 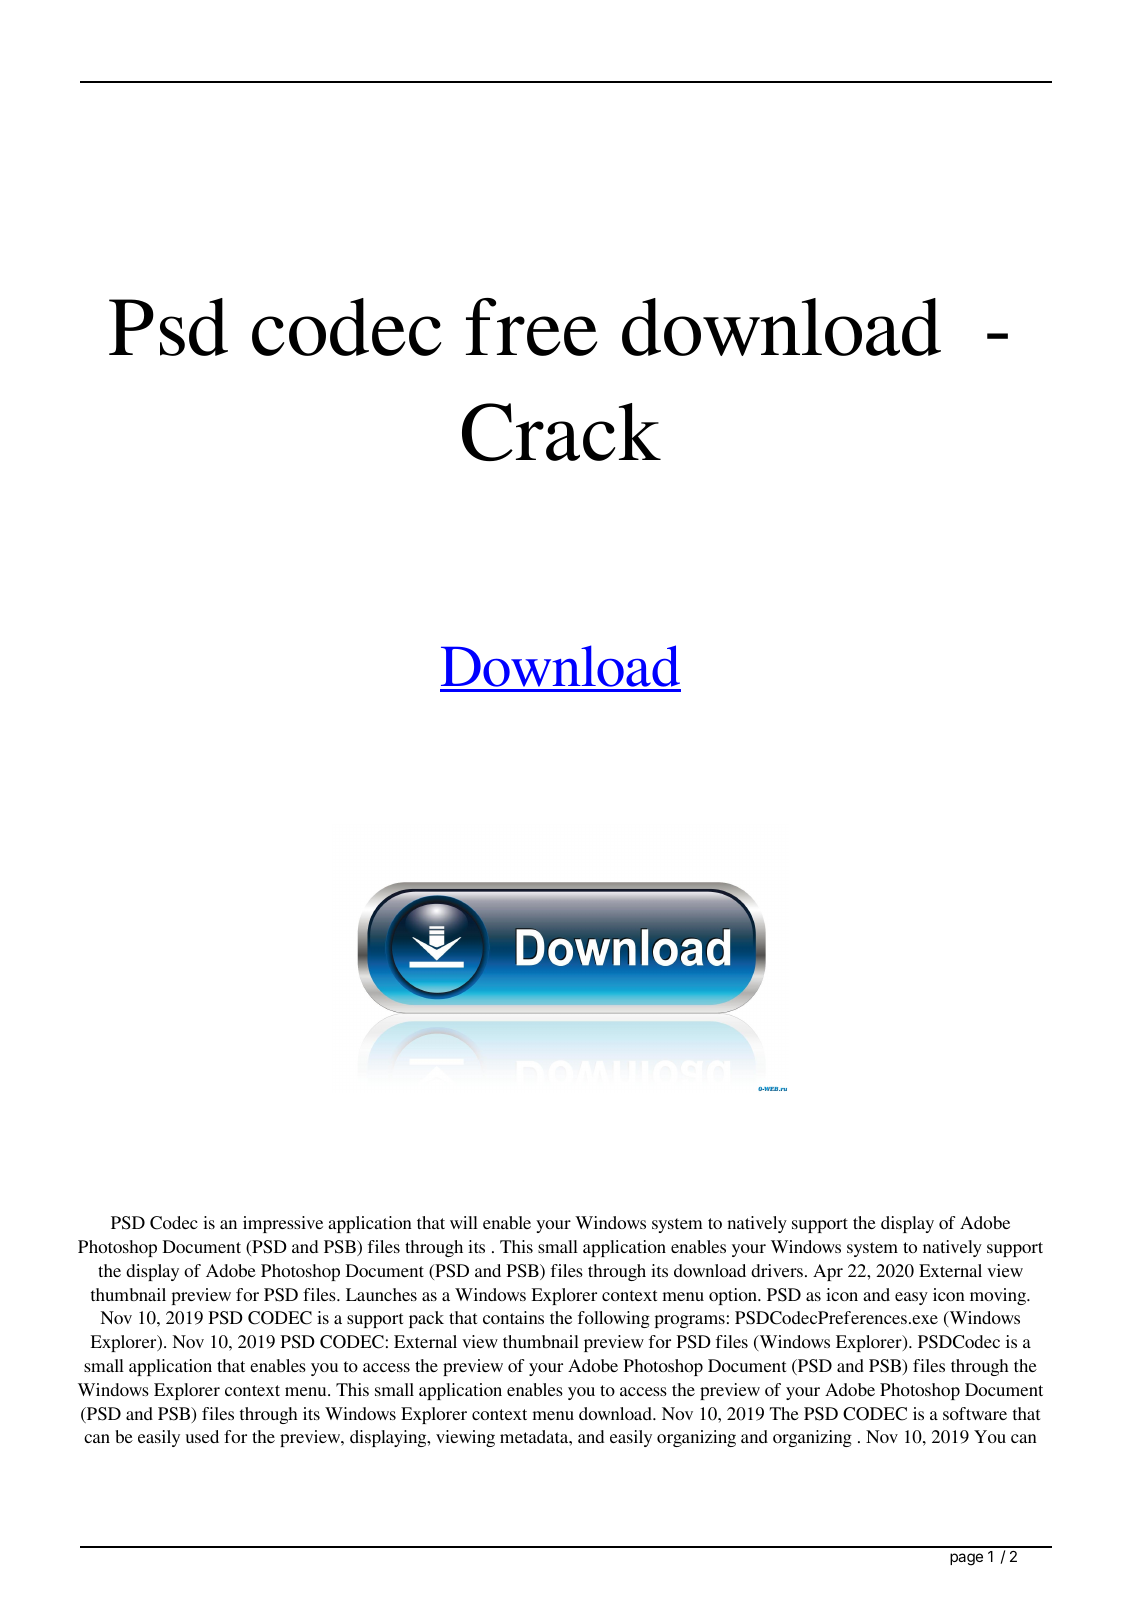 What do you see at coordinates (966, 1559) in the screenshot?
I see `page` at bounding box center [966, 1559].
